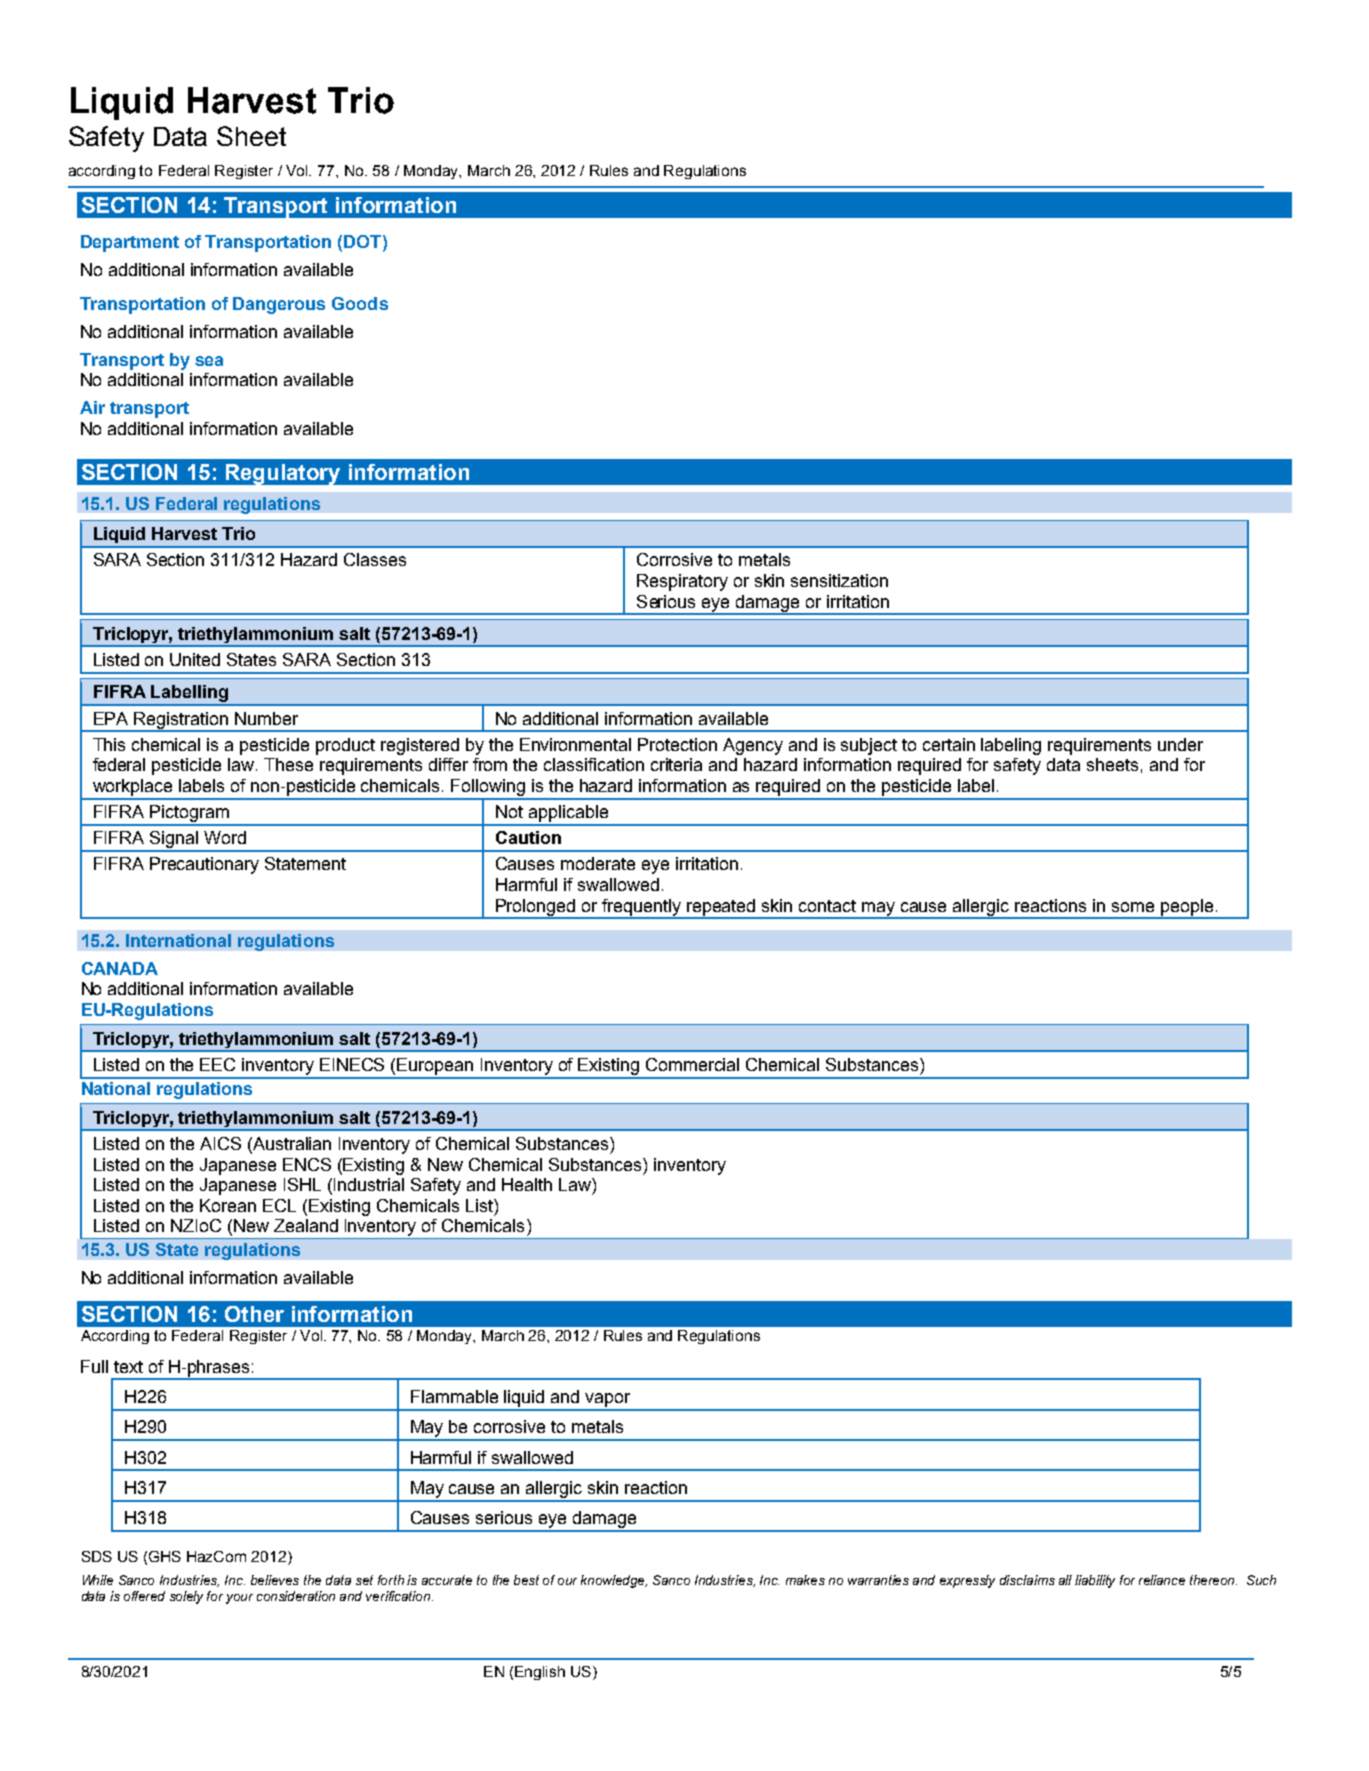  Describe the element at coordinates (839, 580) in the screenshot. I see `sensitization` at that location.
